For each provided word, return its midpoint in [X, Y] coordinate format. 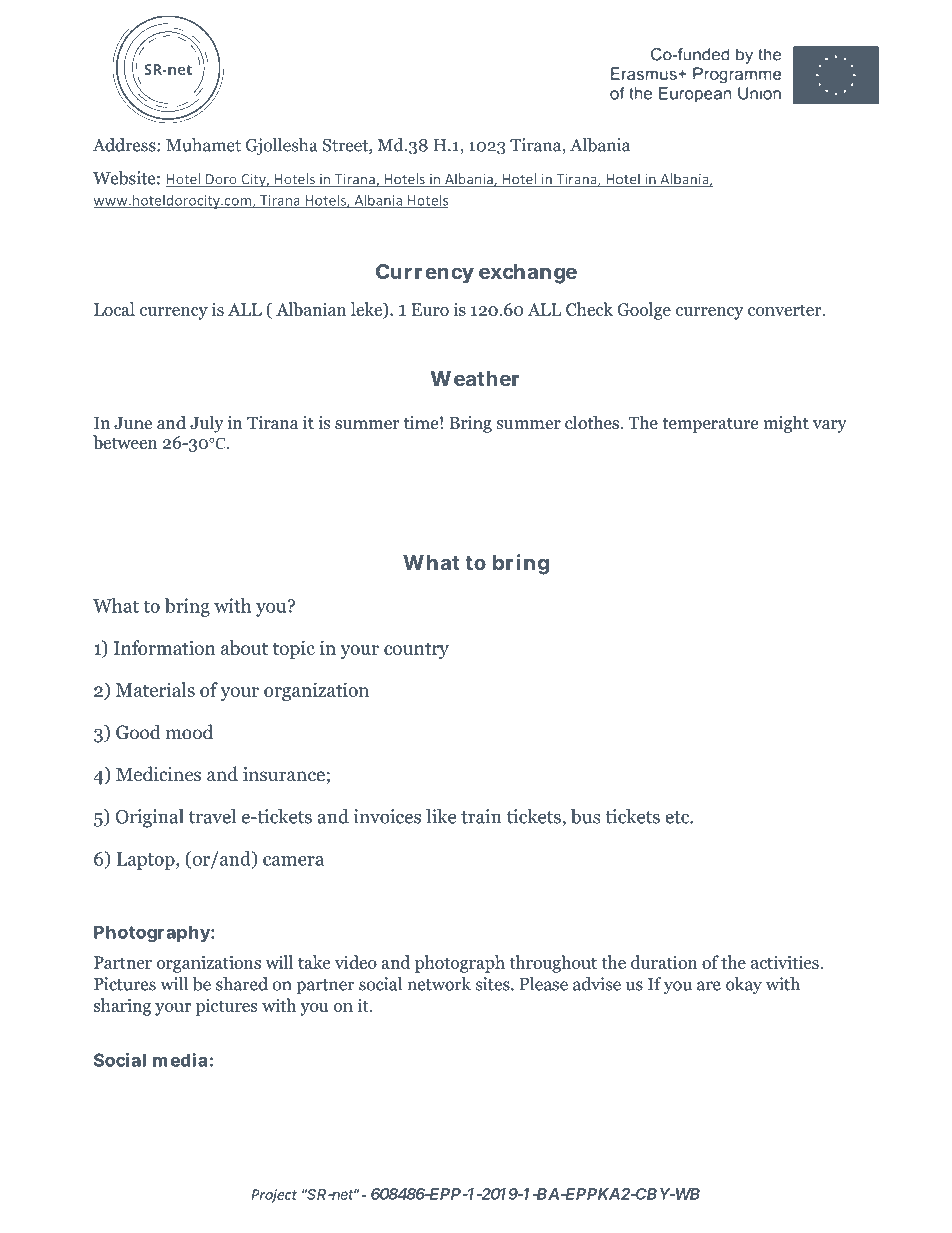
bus [585, 816]
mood [189, 732]
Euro [430, 309]
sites [494, 984]
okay [744, 985]
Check [589, 309]
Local [114, 309]
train [481, 816]
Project [274, 1196]
